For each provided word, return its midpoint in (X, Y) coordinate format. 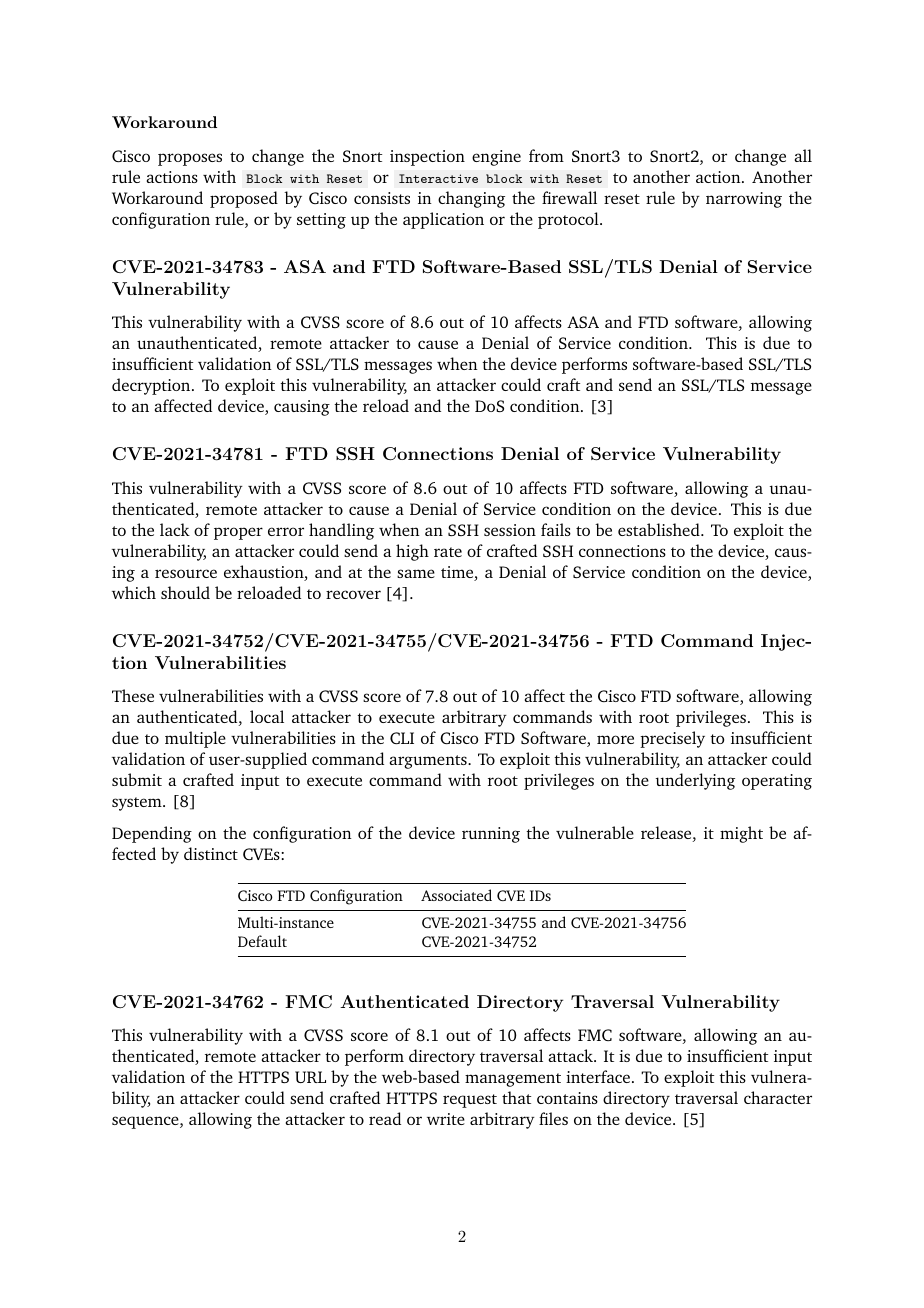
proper (238, 533)
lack (175, 529)
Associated (456, 895)
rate (448, 552)
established (660, 529)
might (741, 834)
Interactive (438, 178)
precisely (672, 739)
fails (556, 529)
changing (471, 199)
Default (262, 941)
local (267, 716)
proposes (190, 159)
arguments (429, 762)
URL (310, 1077)
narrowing (744, 200)
